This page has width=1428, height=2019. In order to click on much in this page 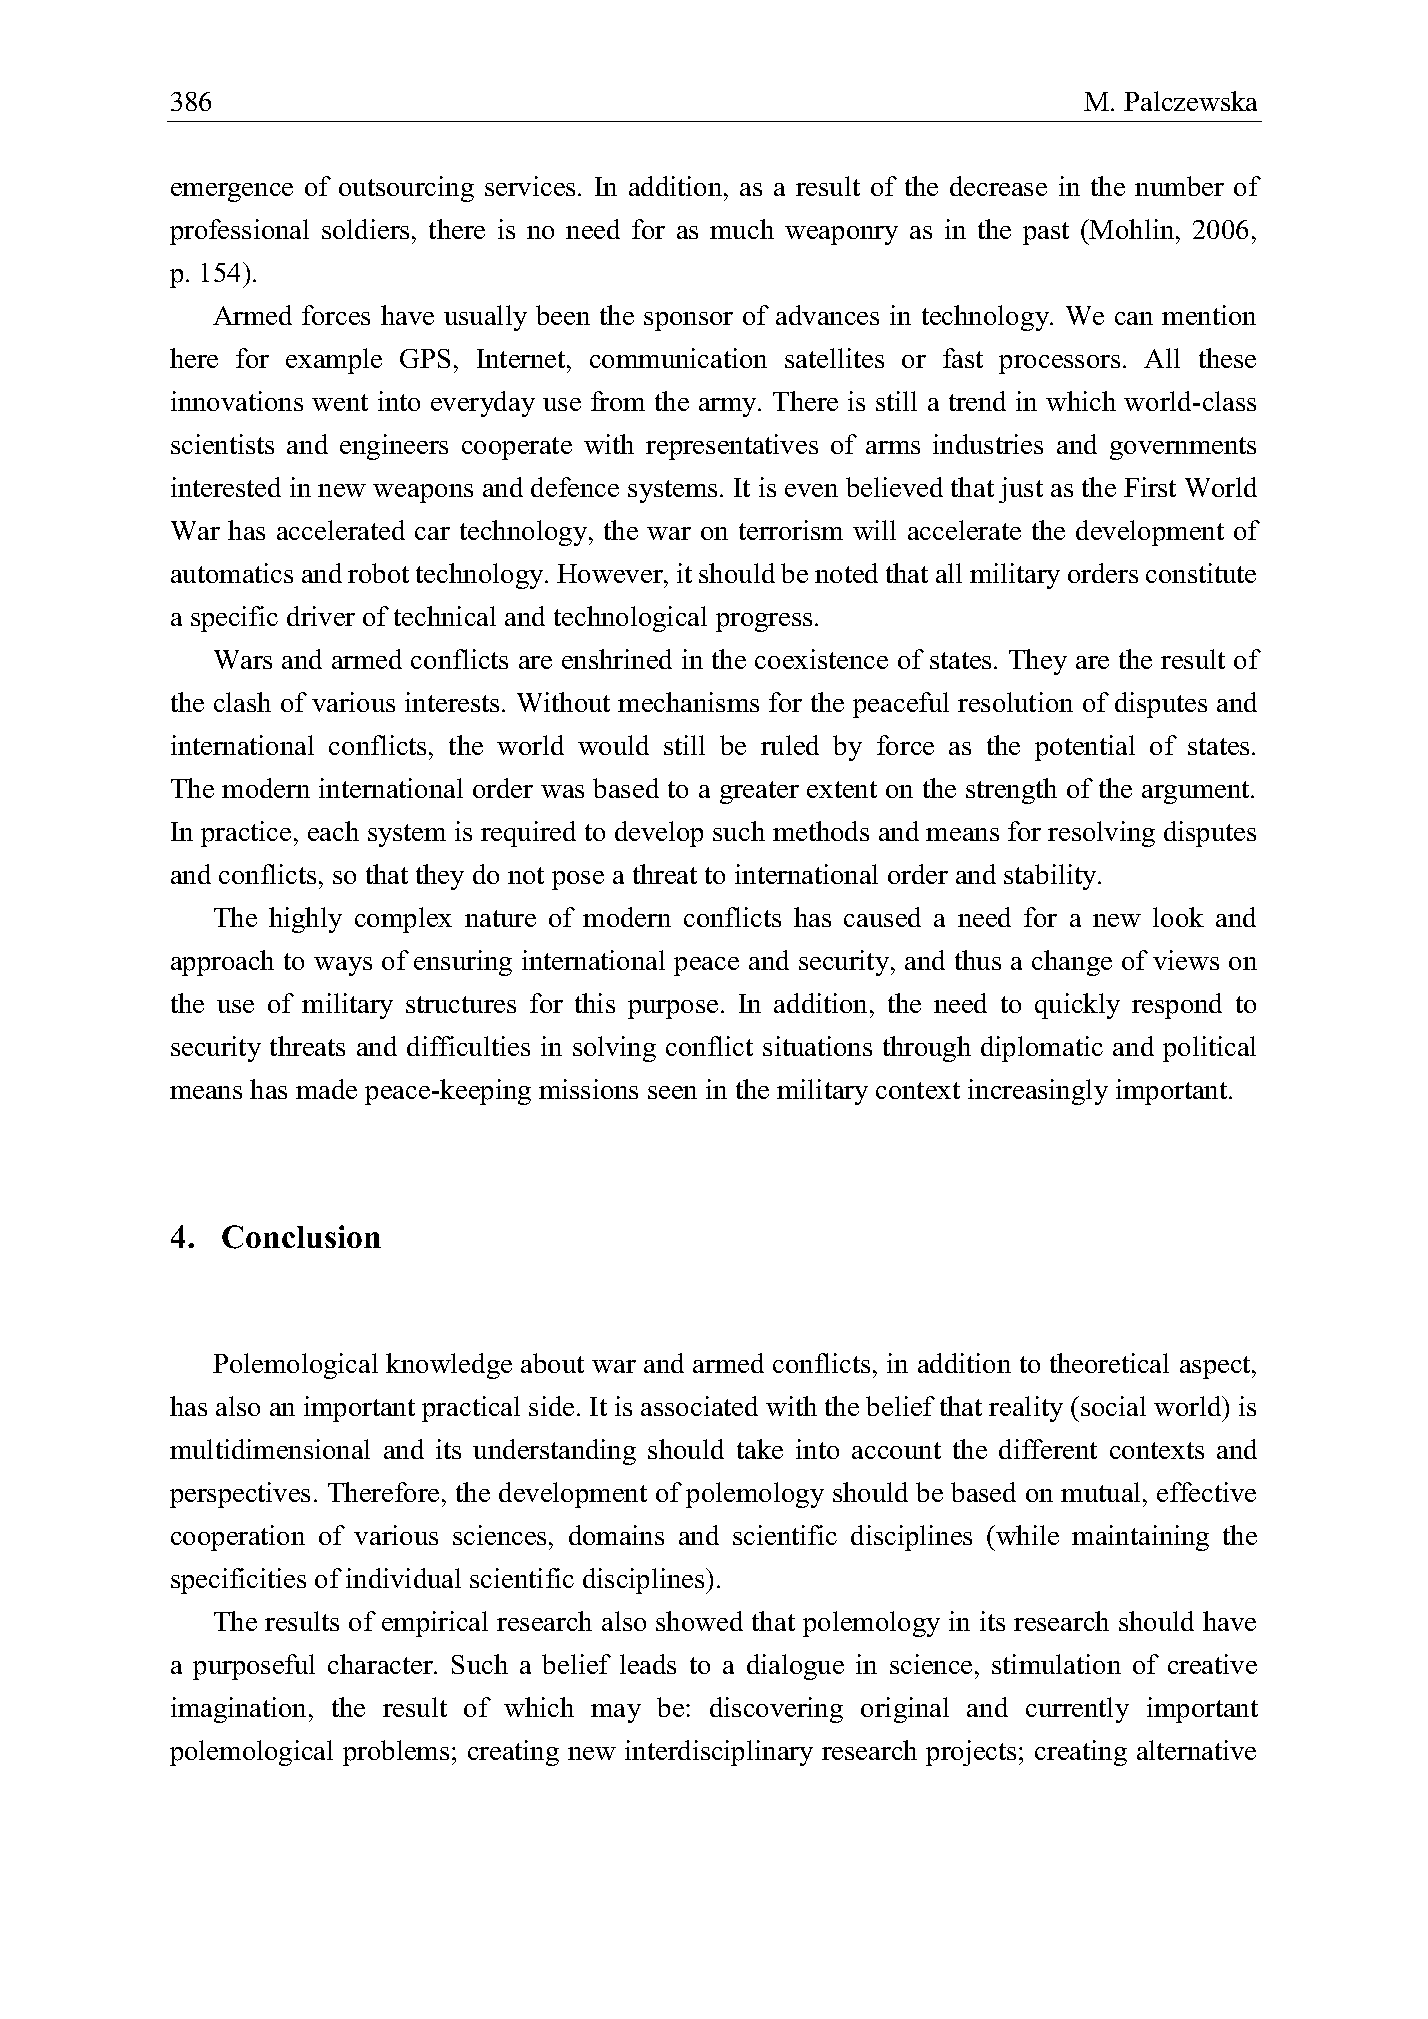, I will do `click(742, 229)`.
